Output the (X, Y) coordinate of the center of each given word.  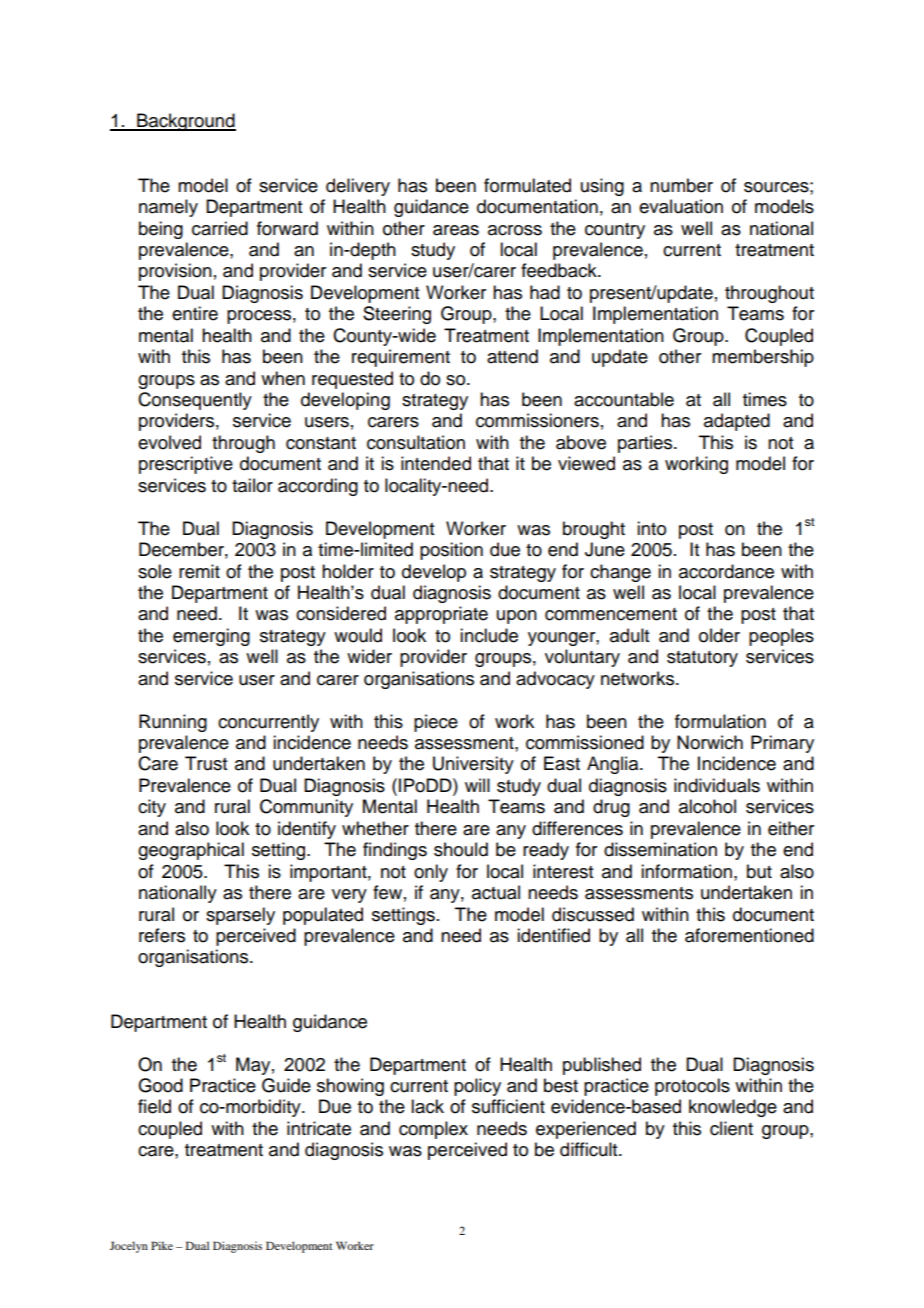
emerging (211, 637)
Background (185, 122)
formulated (527, 185)
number (681, 185)
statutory (702, 659)
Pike (162, 1245)
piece (436, 723)
